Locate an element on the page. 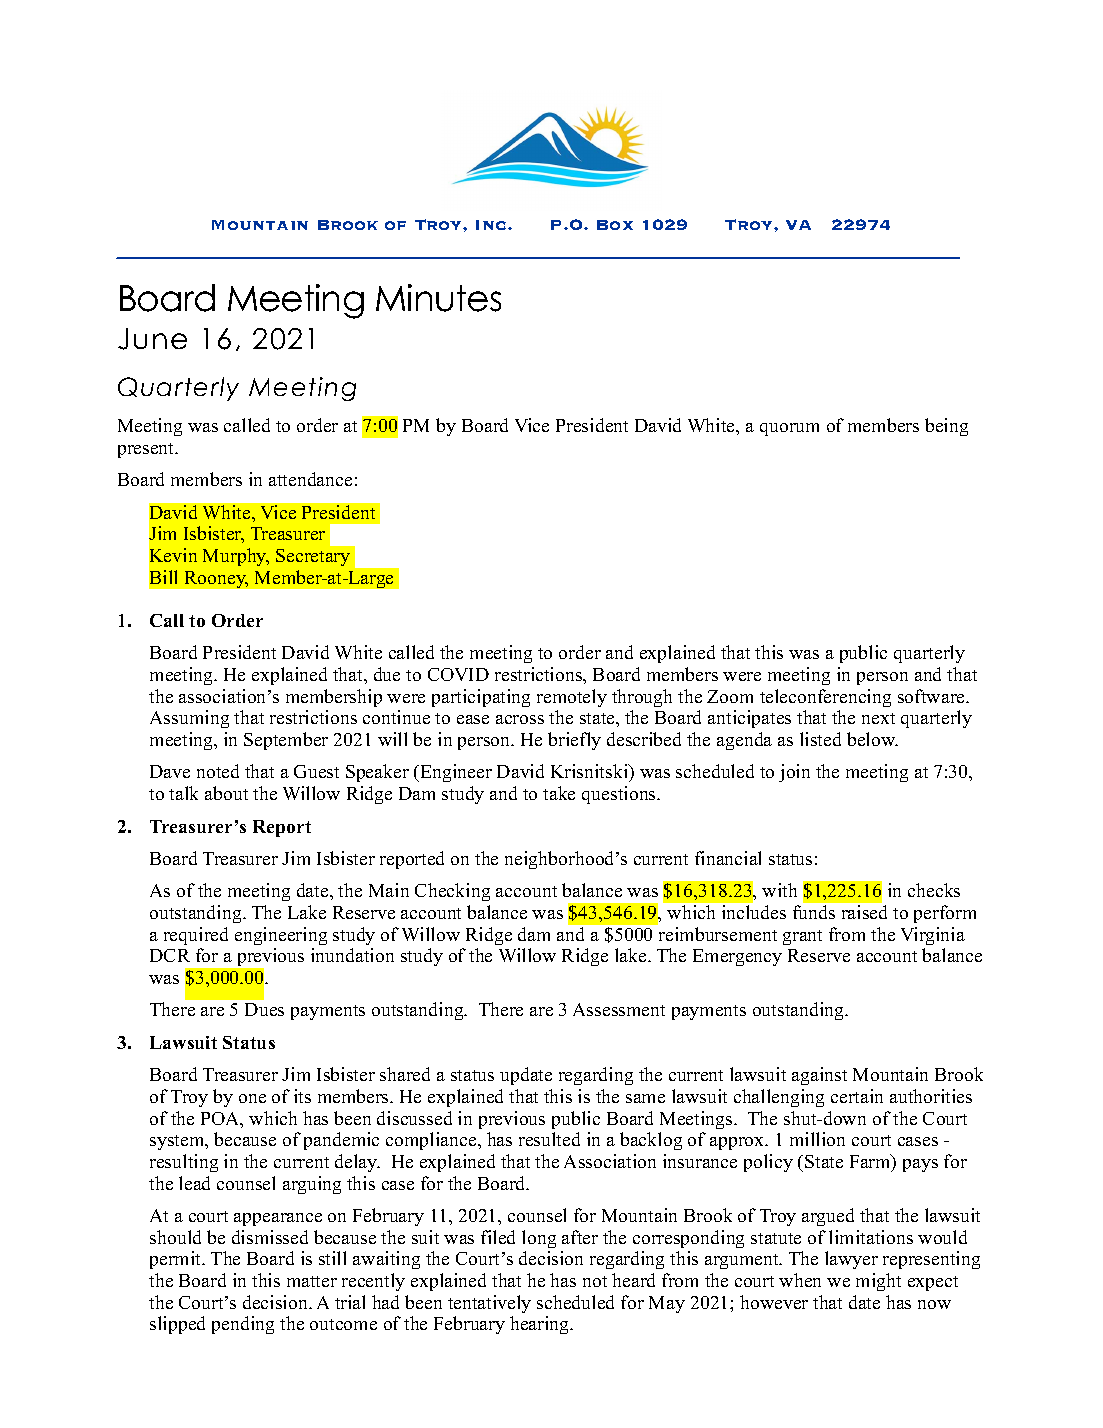  Secretary is located at coordinates (313, 557).
